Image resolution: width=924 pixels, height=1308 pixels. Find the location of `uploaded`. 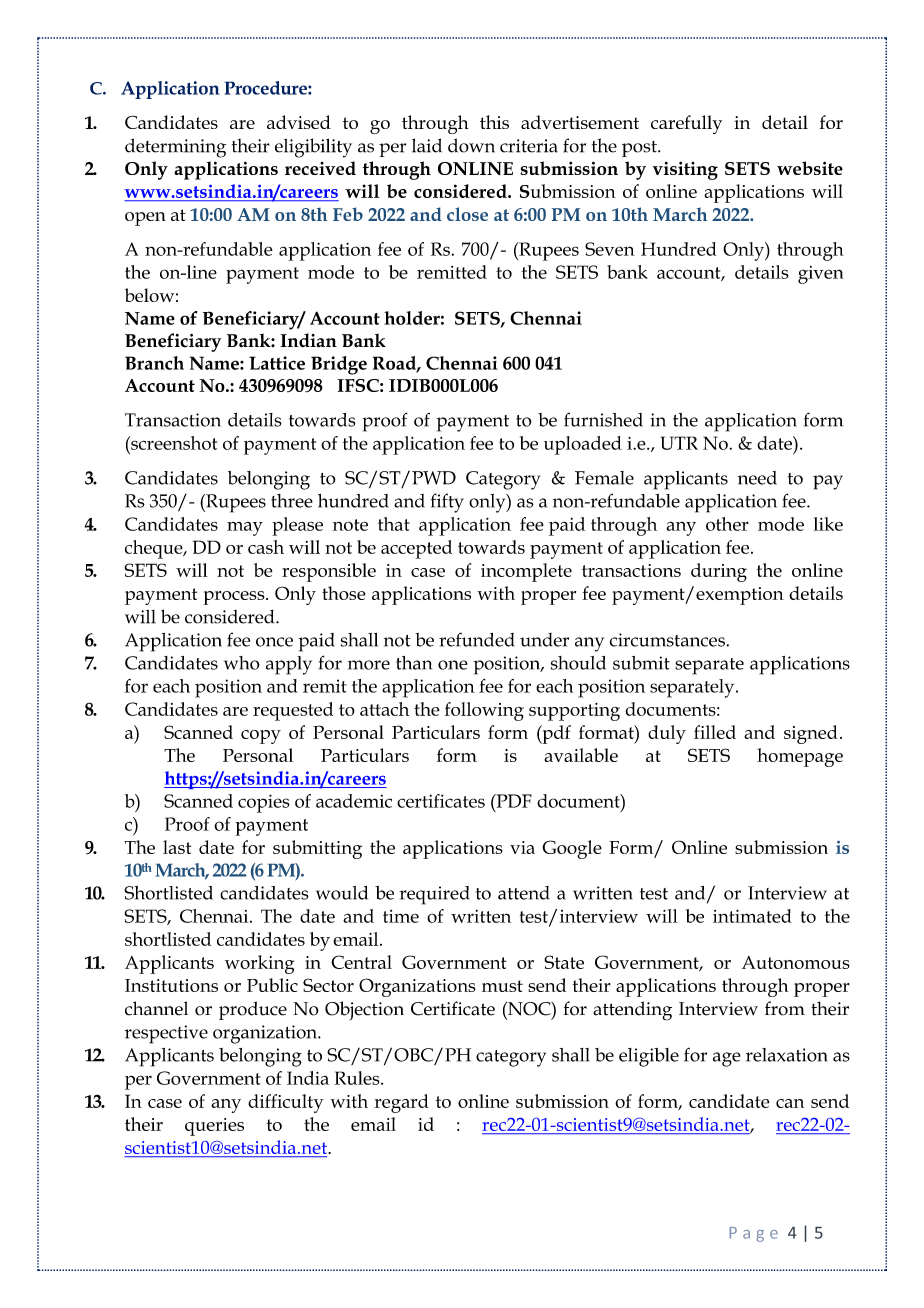

uploaded is located at coordinates (583, 445).
